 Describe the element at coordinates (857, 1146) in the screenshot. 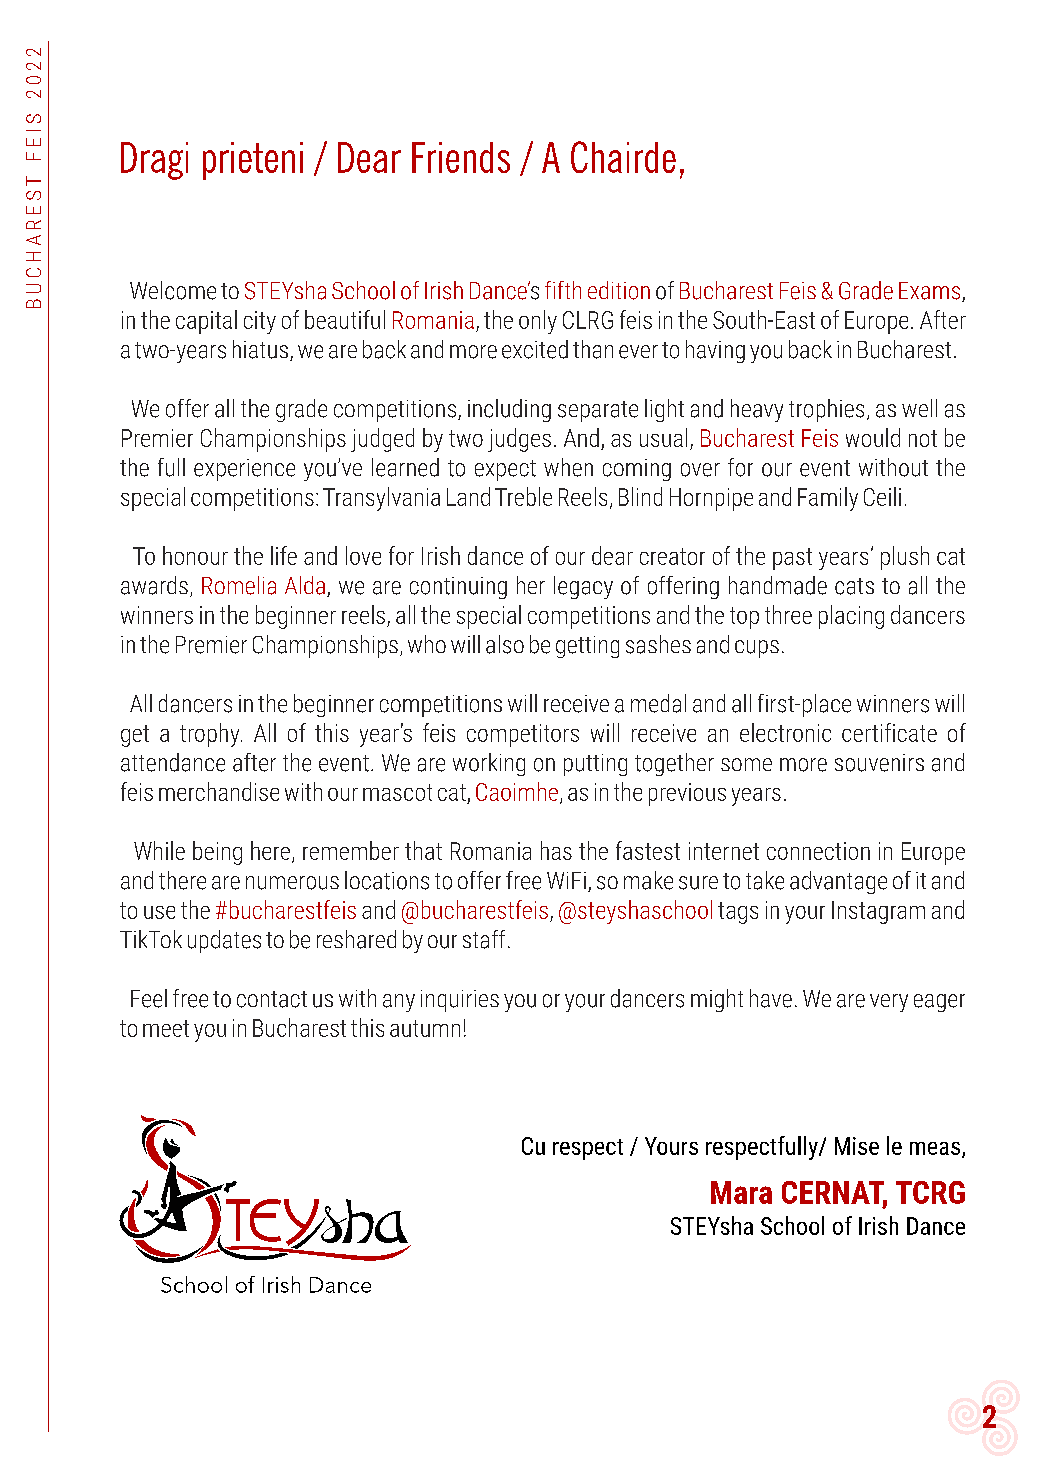

I see `Mise` at that location.
